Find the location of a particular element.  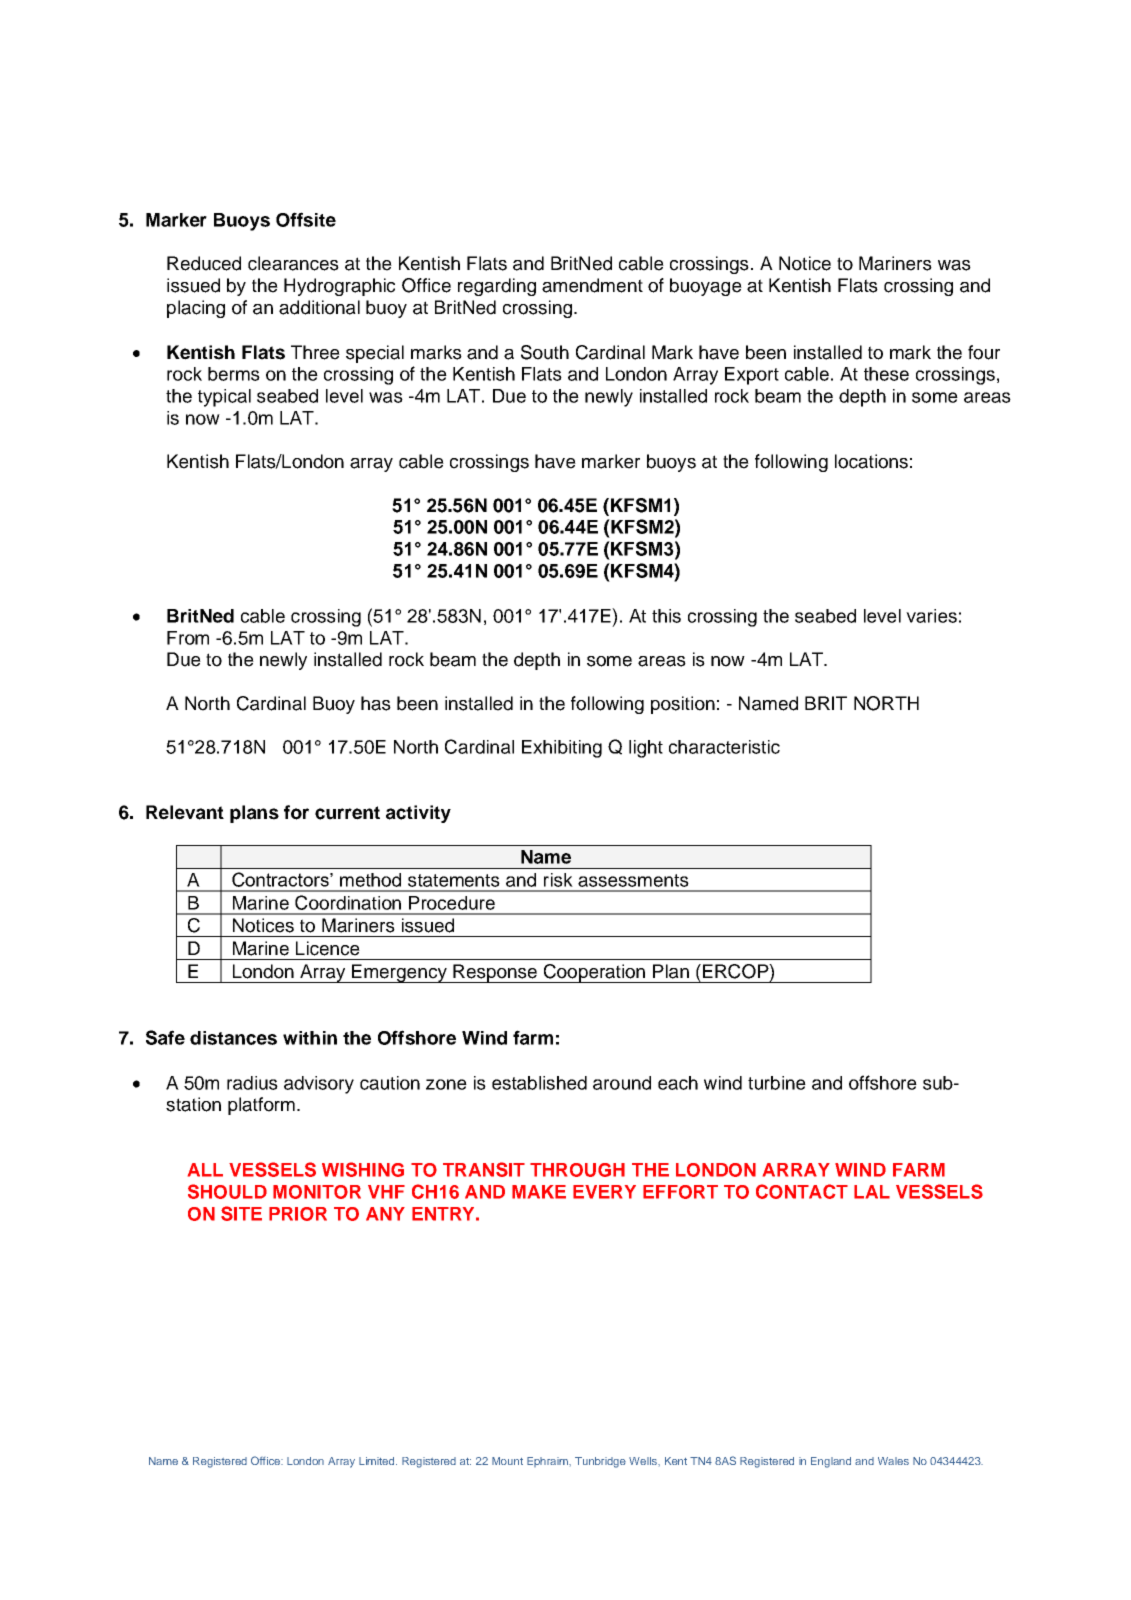

From is located at coordinates (188, 638).
